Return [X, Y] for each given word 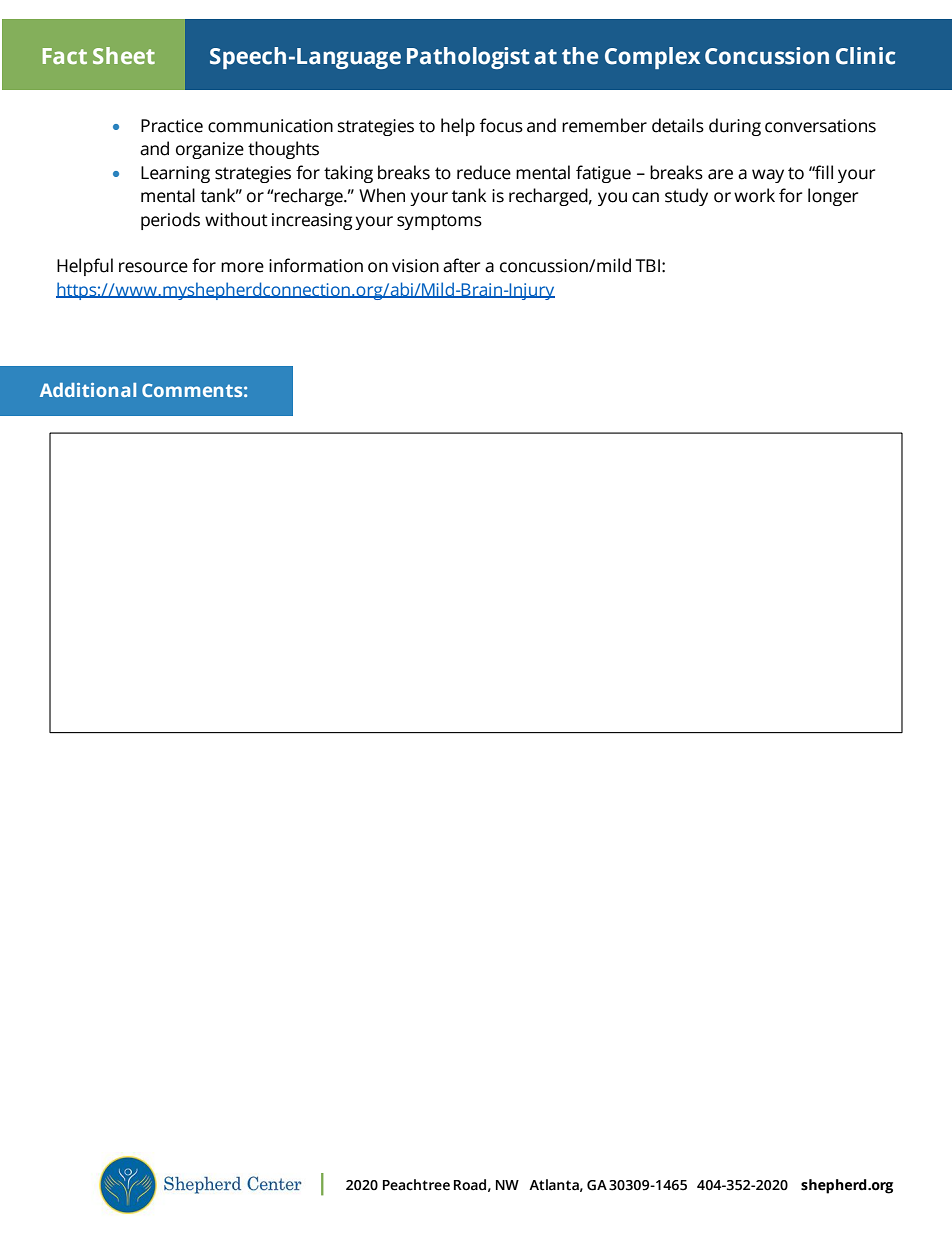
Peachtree [416, 1185]
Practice [172, 126]
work [754, 195]
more [242, 267]
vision [415, 266]
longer [833, 197]
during [735, 127]
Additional [88, 390]
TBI [647, 265]
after [461, 265]
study [686, 197]
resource [153, 267]
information [316, 265]
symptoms [439, 222]
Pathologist [468, 58]
